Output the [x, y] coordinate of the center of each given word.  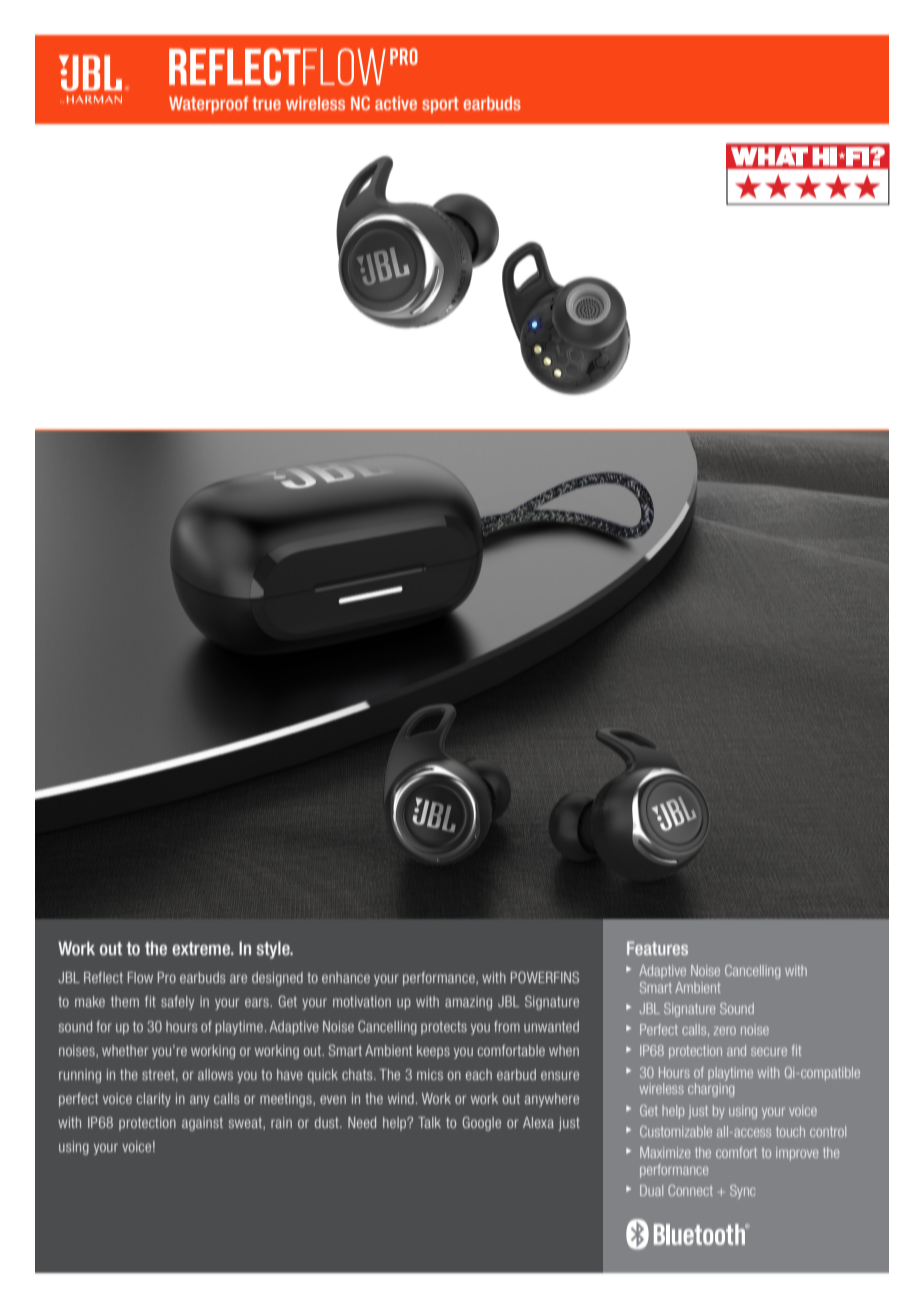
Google [481, 1124]
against [202, 1124]
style [274, 950]
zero [724, 1030]
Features [657, 948]
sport [440, 105]
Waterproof [208, 104]
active [396, 103]
